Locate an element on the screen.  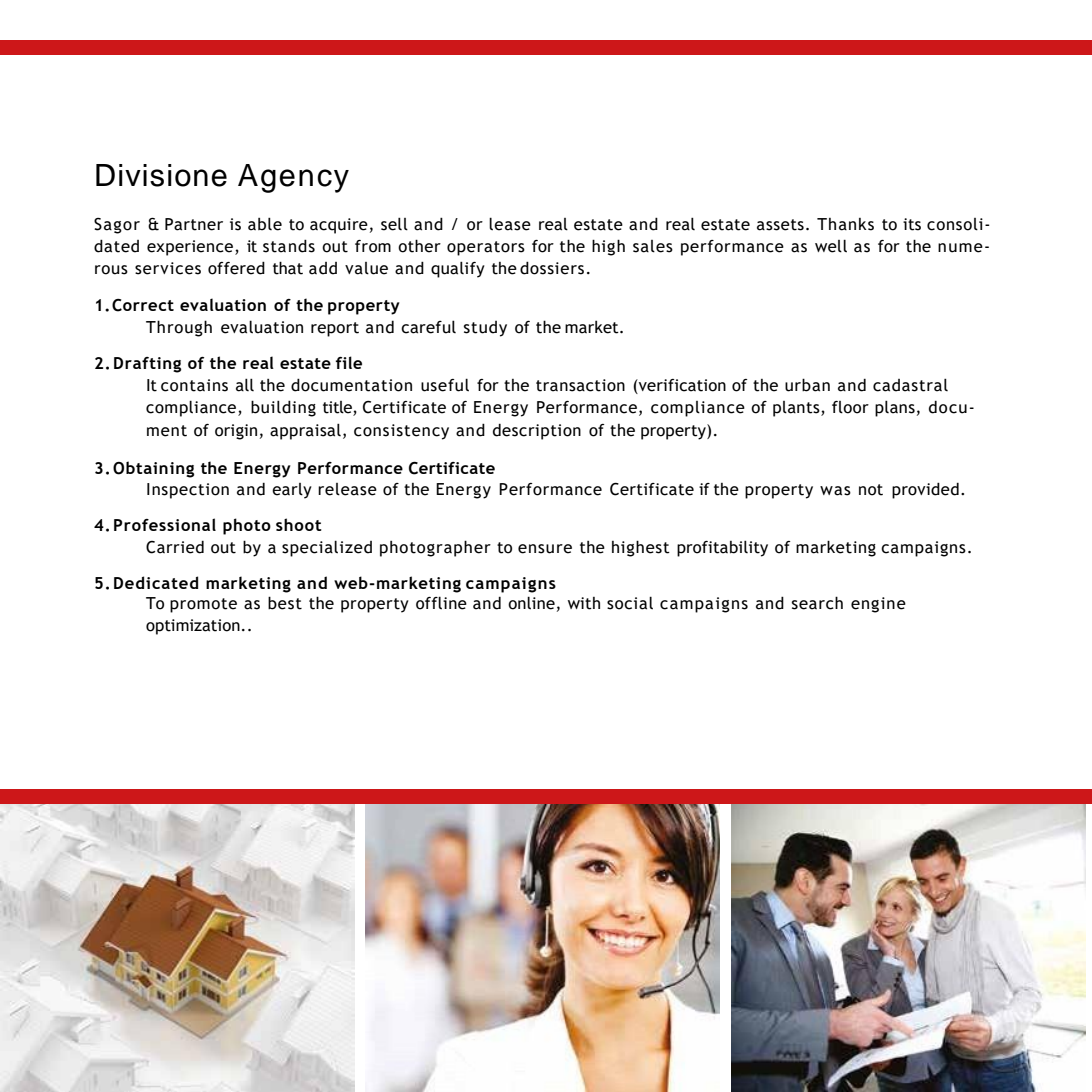
Thanks is located at coordinates (845, 224).
